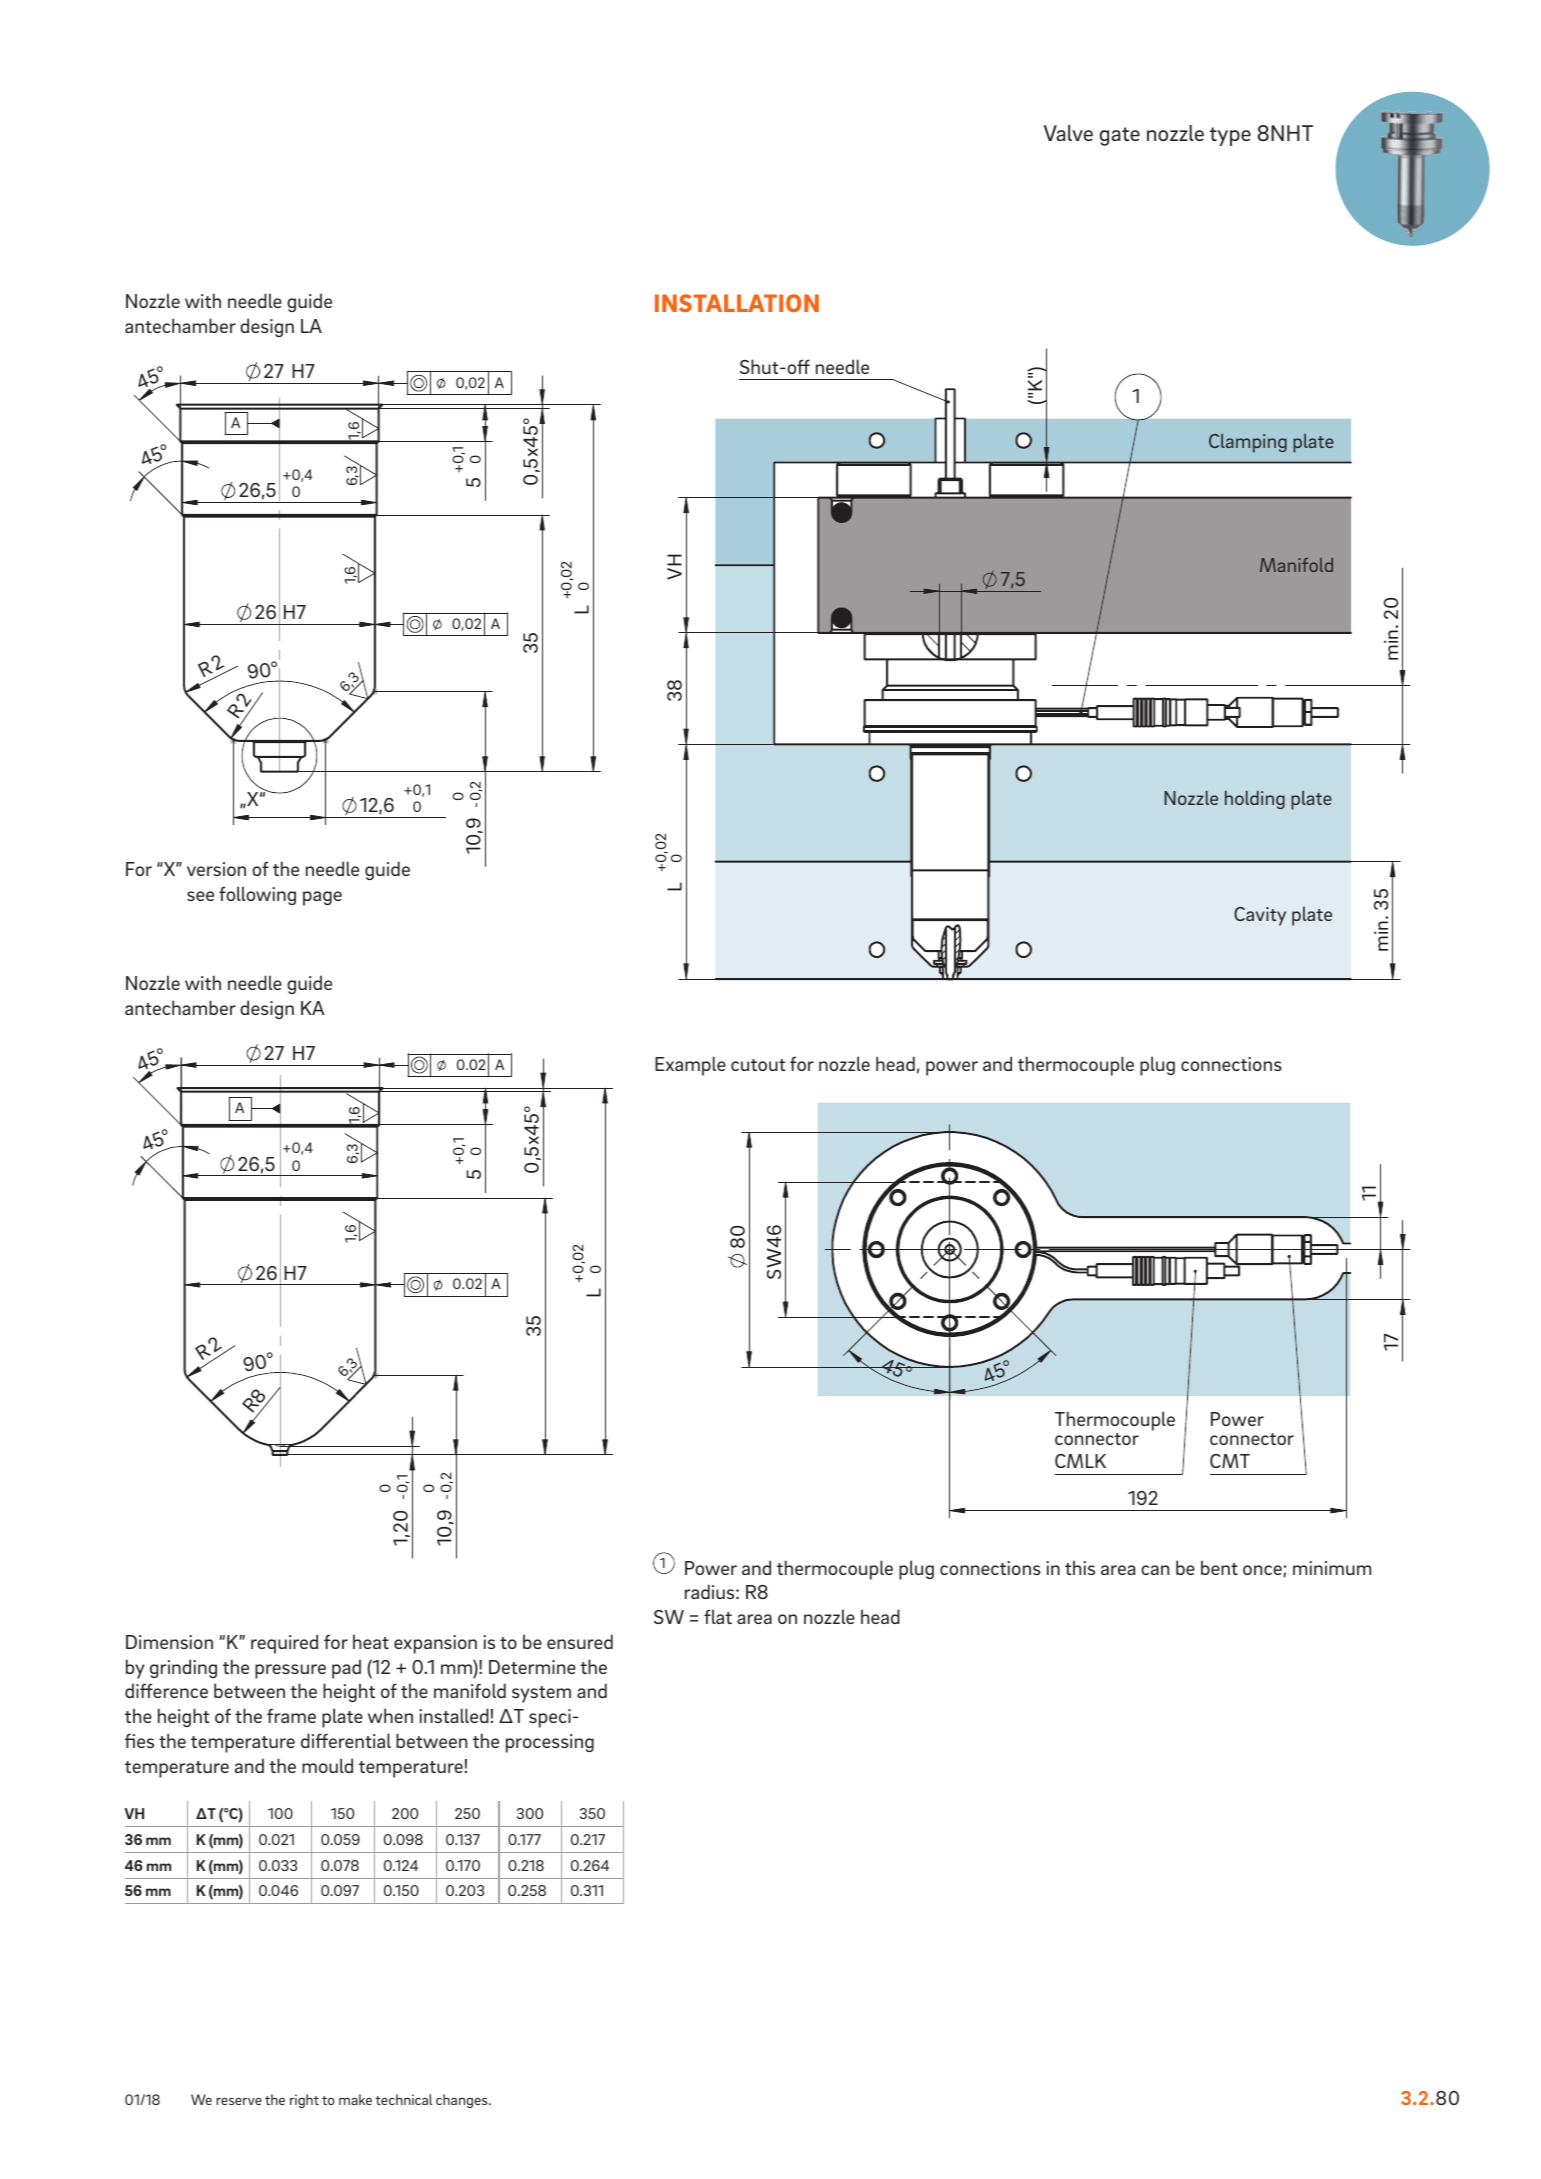 This image has height=2179, width=1541. Describe the element at coordinates (304, 2101) in the image. I see `right` at that location.
